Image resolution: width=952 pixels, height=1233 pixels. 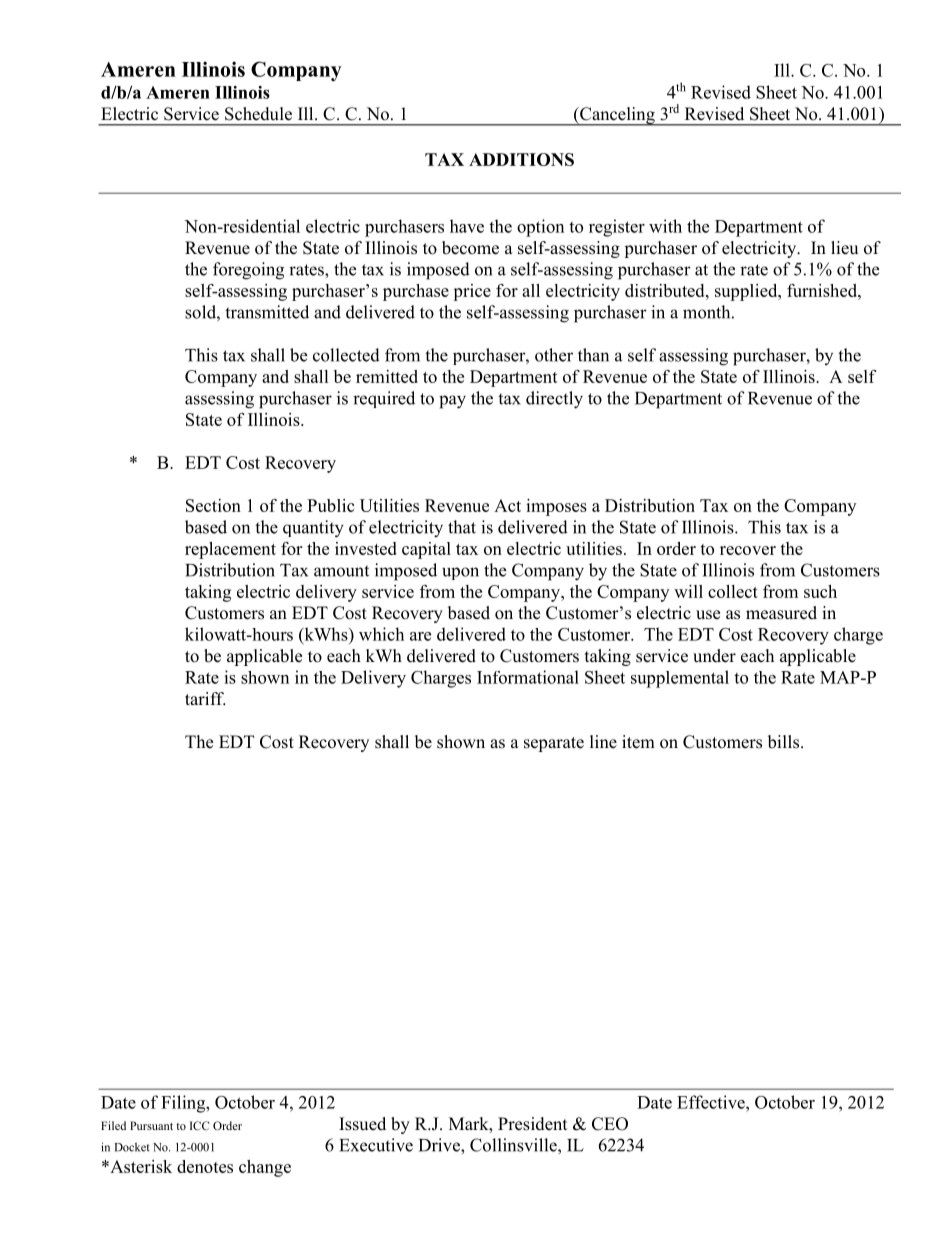 What do you see at coordinates (712, 1102) in the image?
I see `Effective` at bounding box center [712, 1102].
